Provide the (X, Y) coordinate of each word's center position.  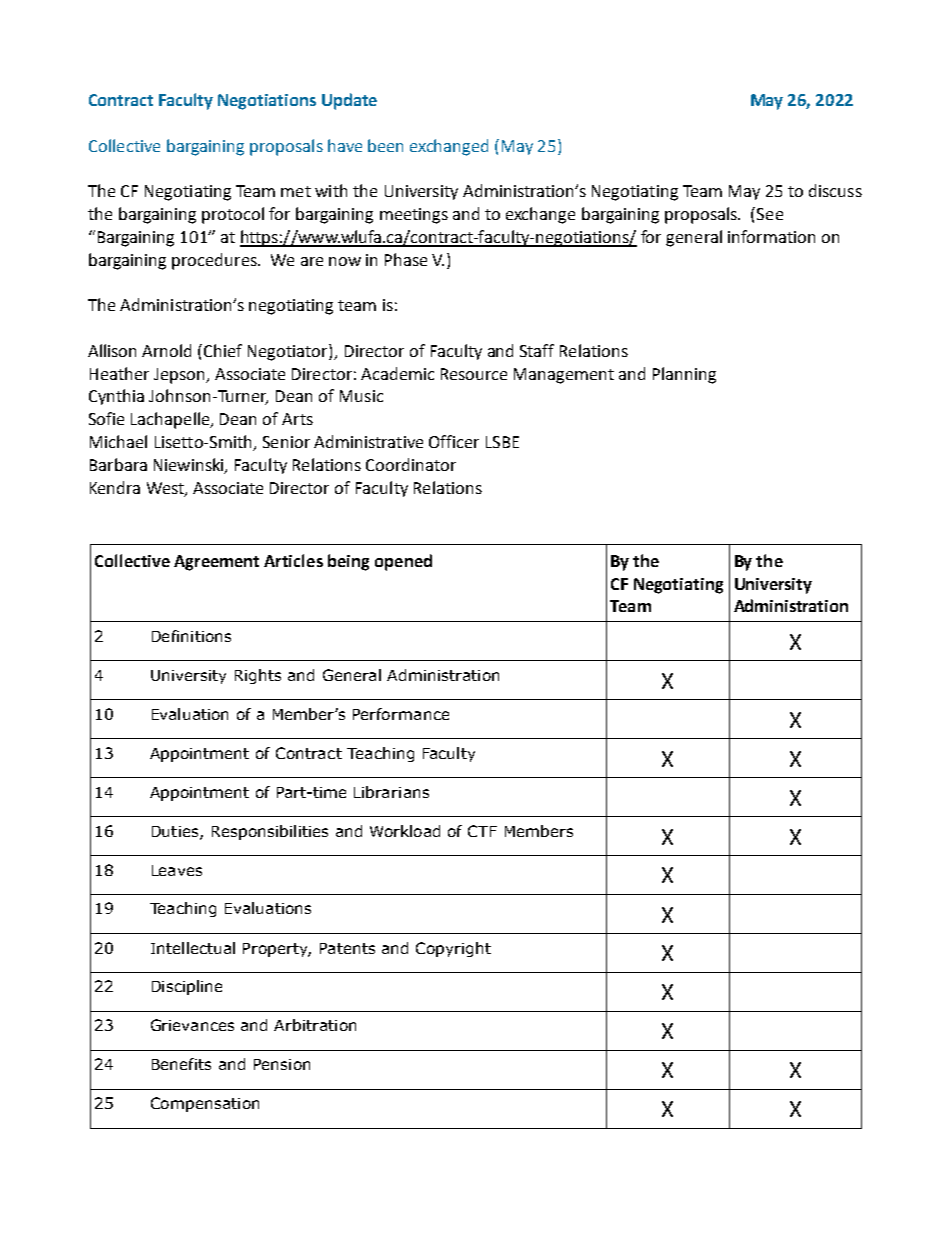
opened (403, 562)
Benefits (181, 1064)
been (385, 145)
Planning (684, 375)
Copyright (453, 949)
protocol (233, 215)
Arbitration (315, 1025)
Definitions (191, 636)
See (770, 214)
